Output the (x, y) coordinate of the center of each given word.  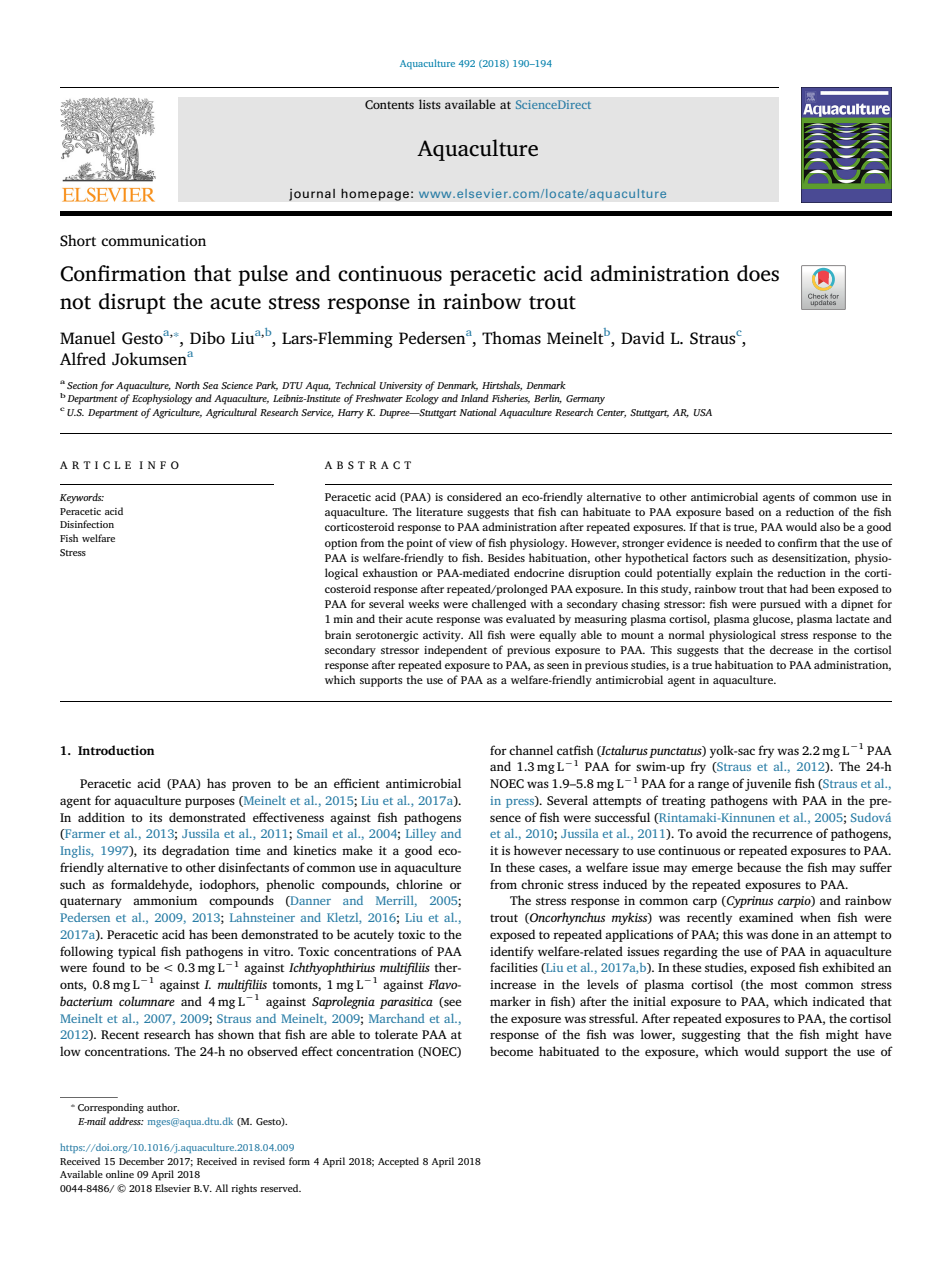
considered (474, 496)
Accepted (398, 1162)
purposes (210, 803)
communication (153, 240)
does (758, 273)
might (842, 1035)
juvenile (768, 784)
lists (430, 104)
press (521, 802)
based (739, 511)
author (163, 1107)
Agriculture (177, 413)
